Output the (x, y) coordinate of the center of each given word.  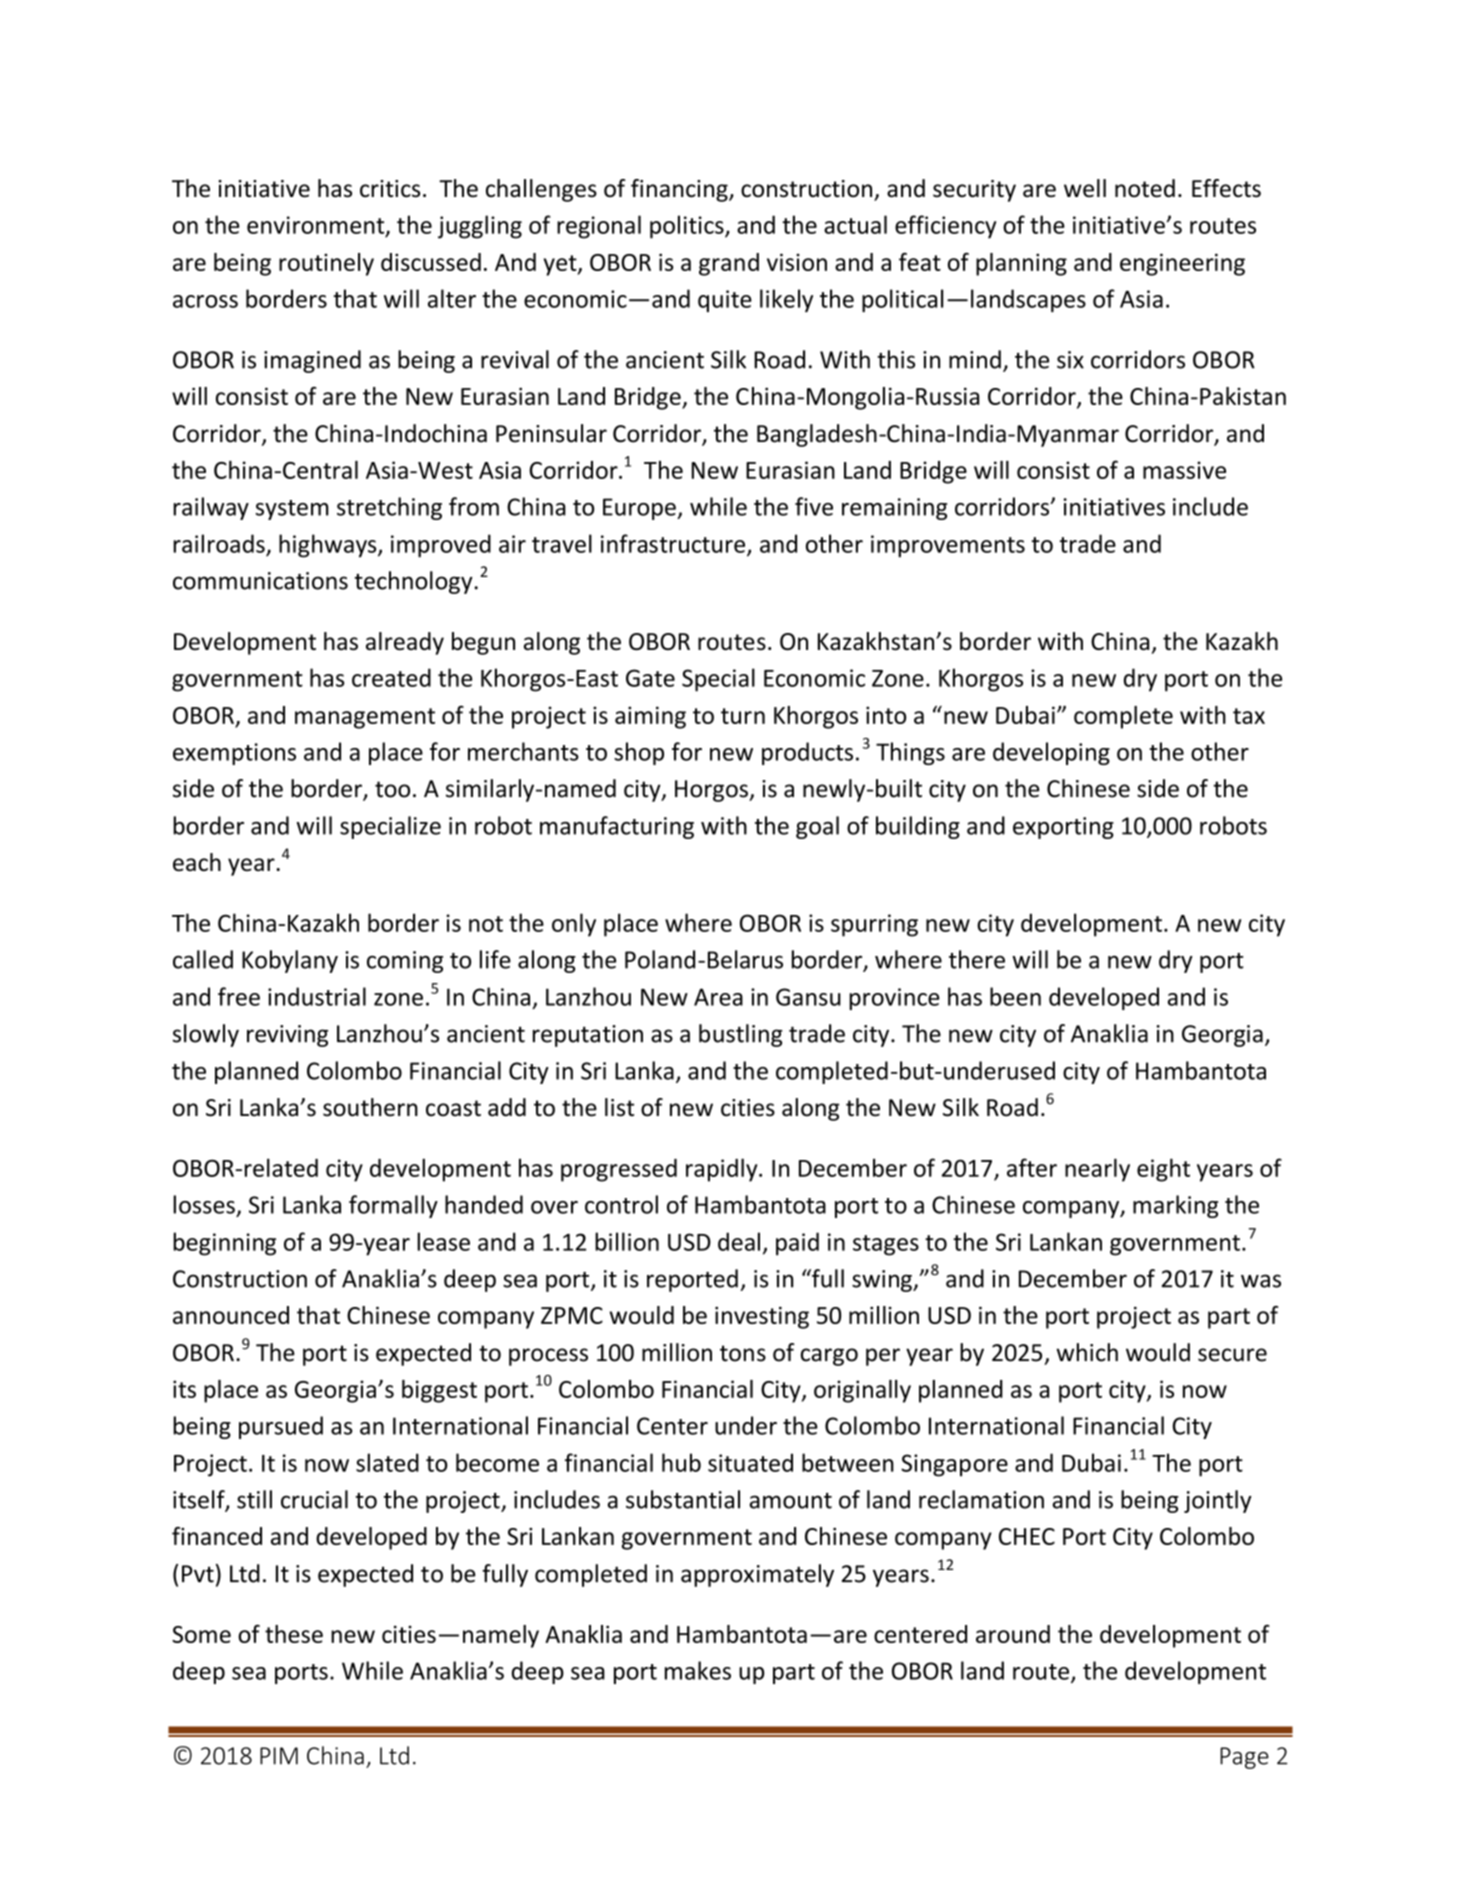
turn (743, 716)
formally (393, 1206)
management (365, 718)
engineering (1182, 264)
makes (698, 1670)
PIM (279, 1756)
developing (1051, 753)
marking (1175, 1206)
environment (317, 226)
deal (739, 1241)
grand (729, 264)
